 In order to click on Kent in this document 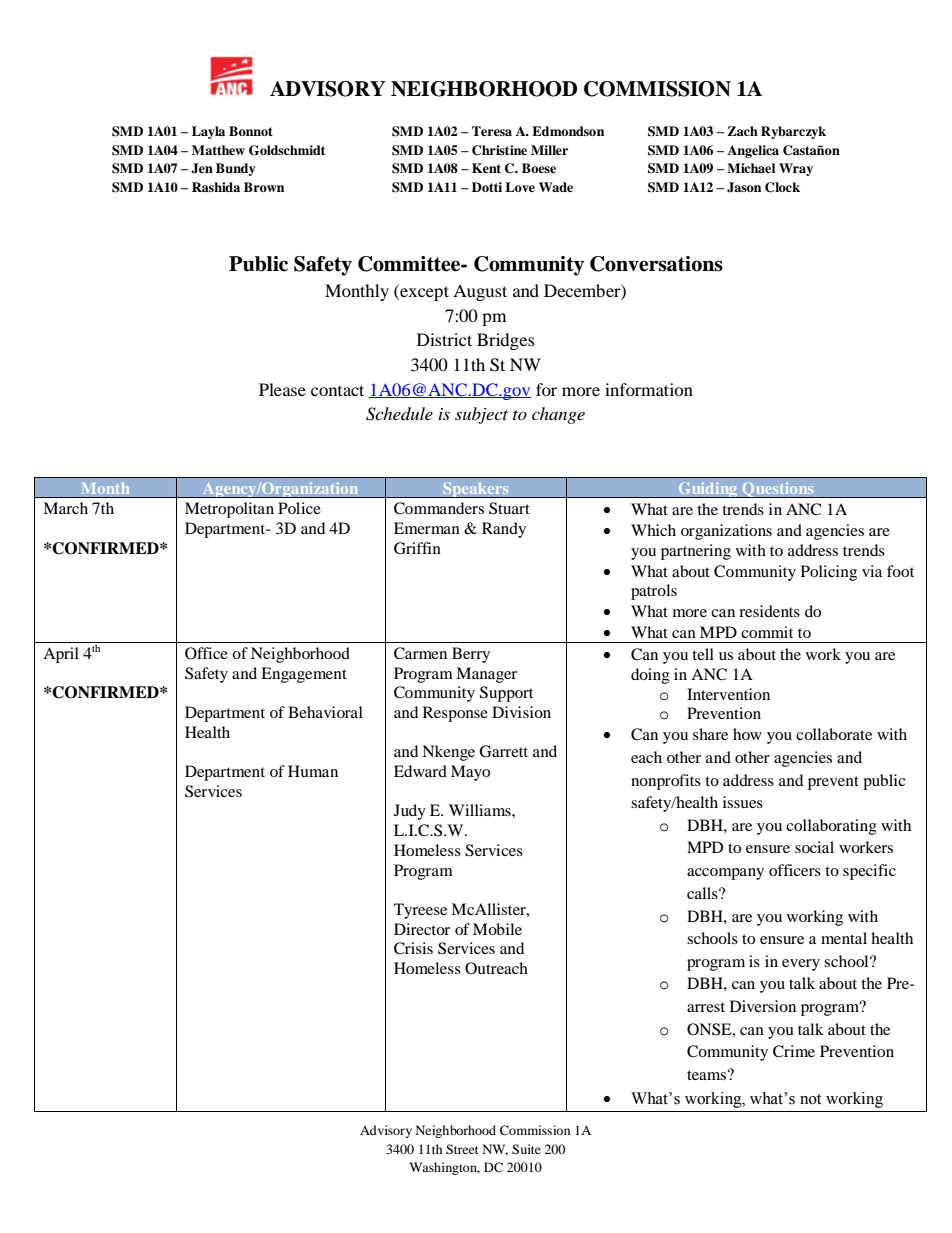, I will do `click(486, 168)`.
